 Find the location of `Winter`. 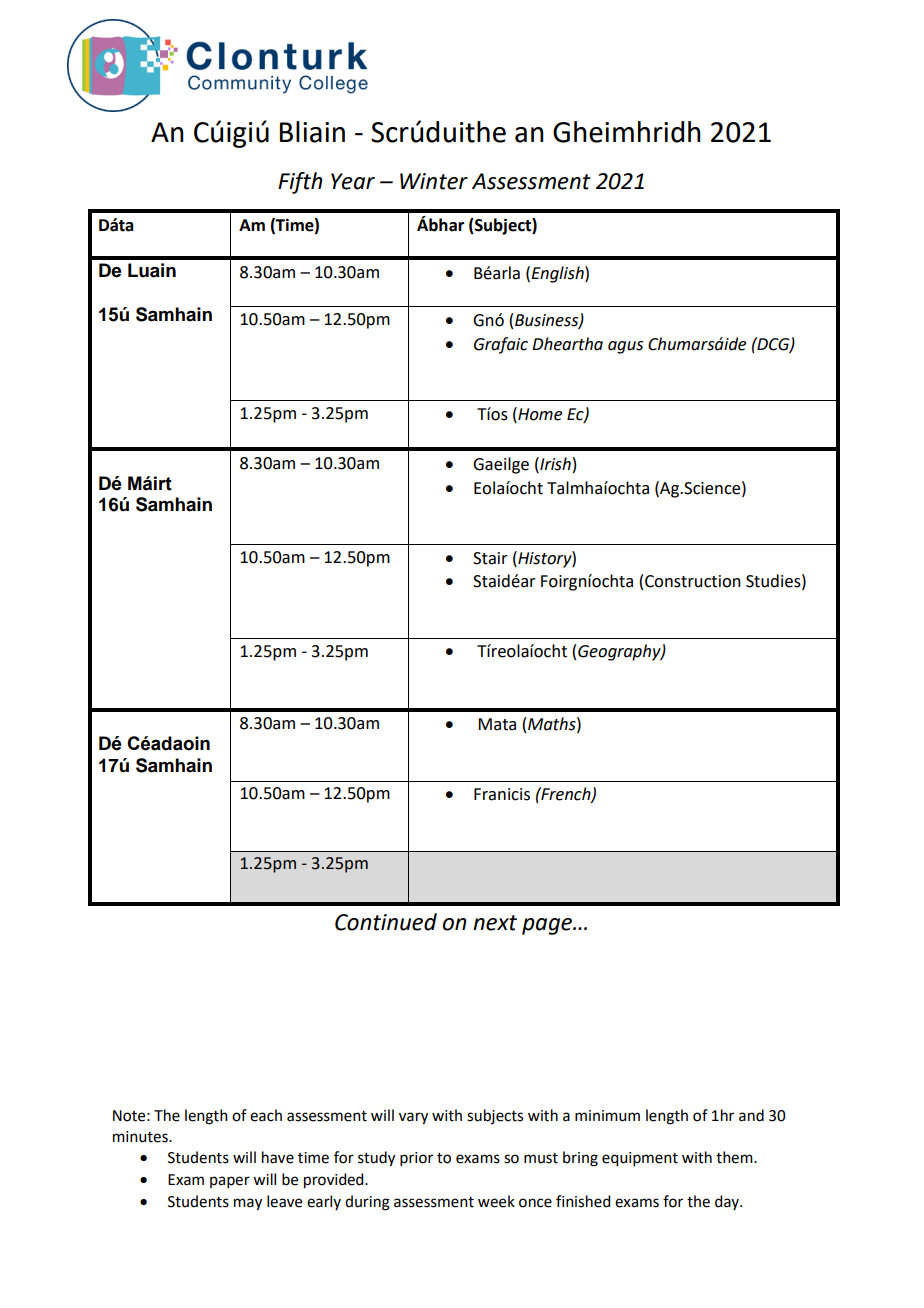

Winter is located at coordinates (434, 181).
